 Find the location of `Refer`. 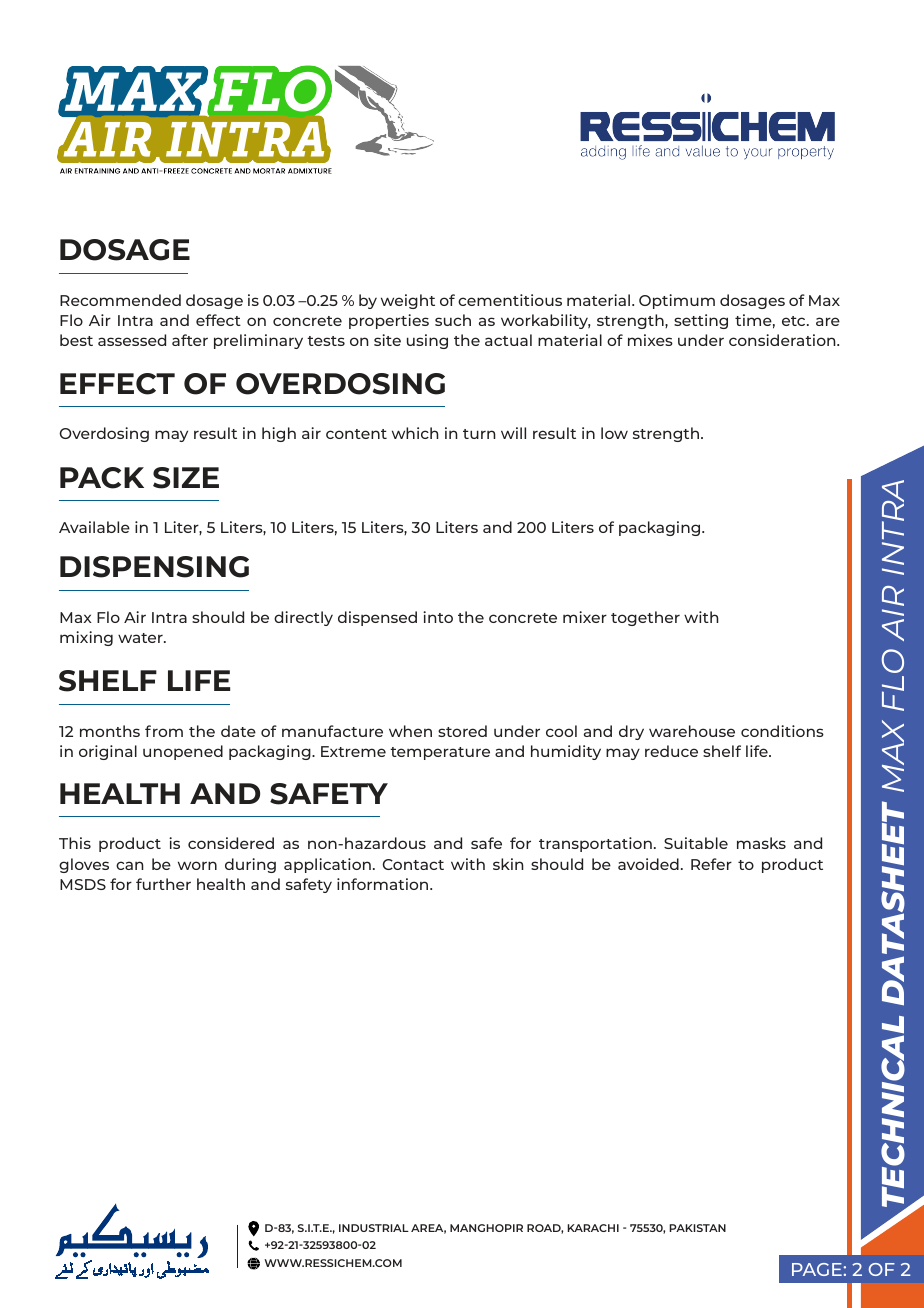

Refer is located at coordinates (711, 864).
